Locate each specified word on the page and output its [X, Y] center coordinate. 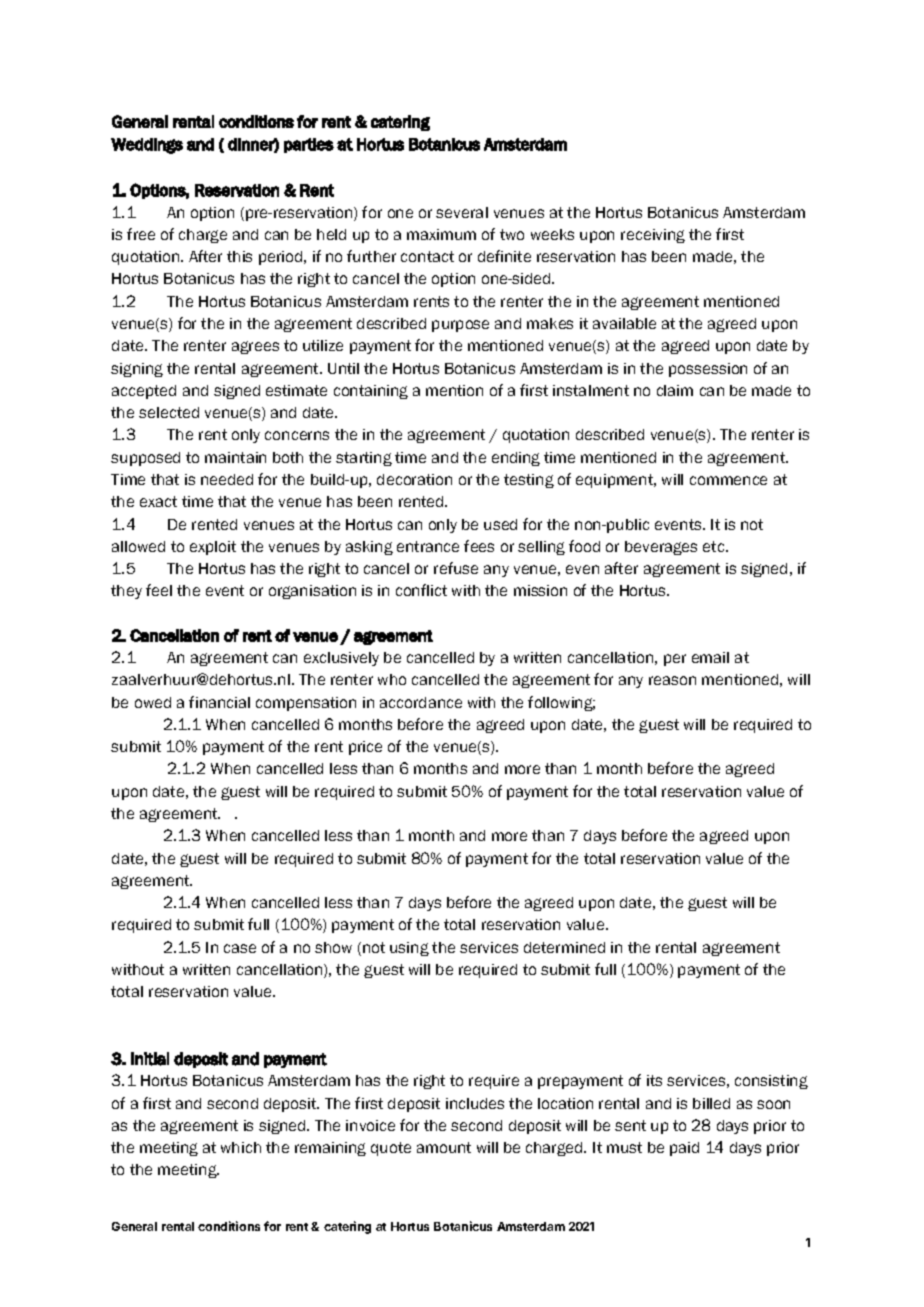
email [710, 657]
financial [219, 702]
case [240, 948]
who [392, 679]
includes [475, 1103]
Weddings [147, 146]
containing [371, 392]
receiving [653, 236]
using [409, 949]
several [462, 212]
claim [675, 390]
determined [564, 947]
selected [169, 412]
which [241, 1147]
